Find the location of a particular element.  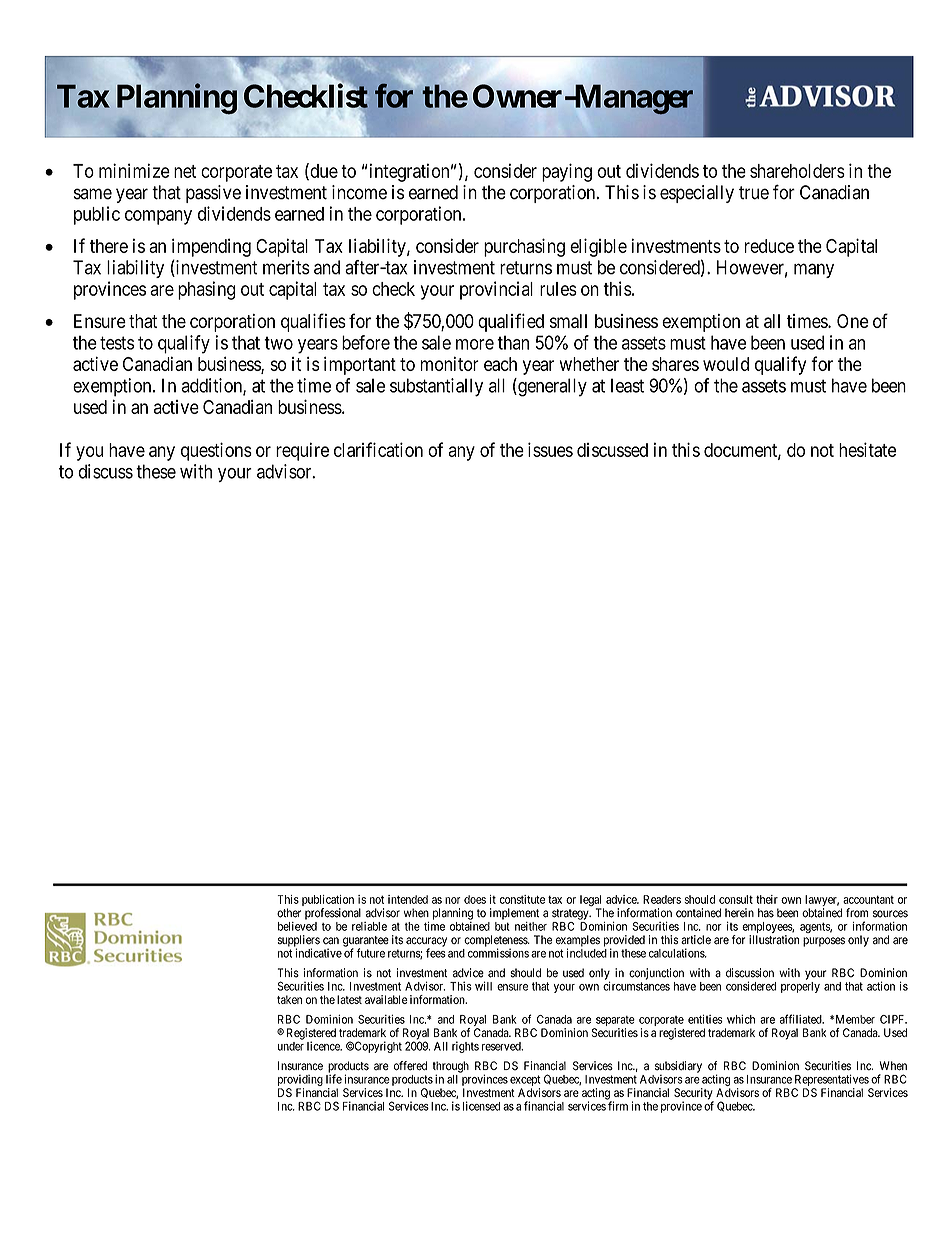

hesitate is located at coordinates (867, 449).
